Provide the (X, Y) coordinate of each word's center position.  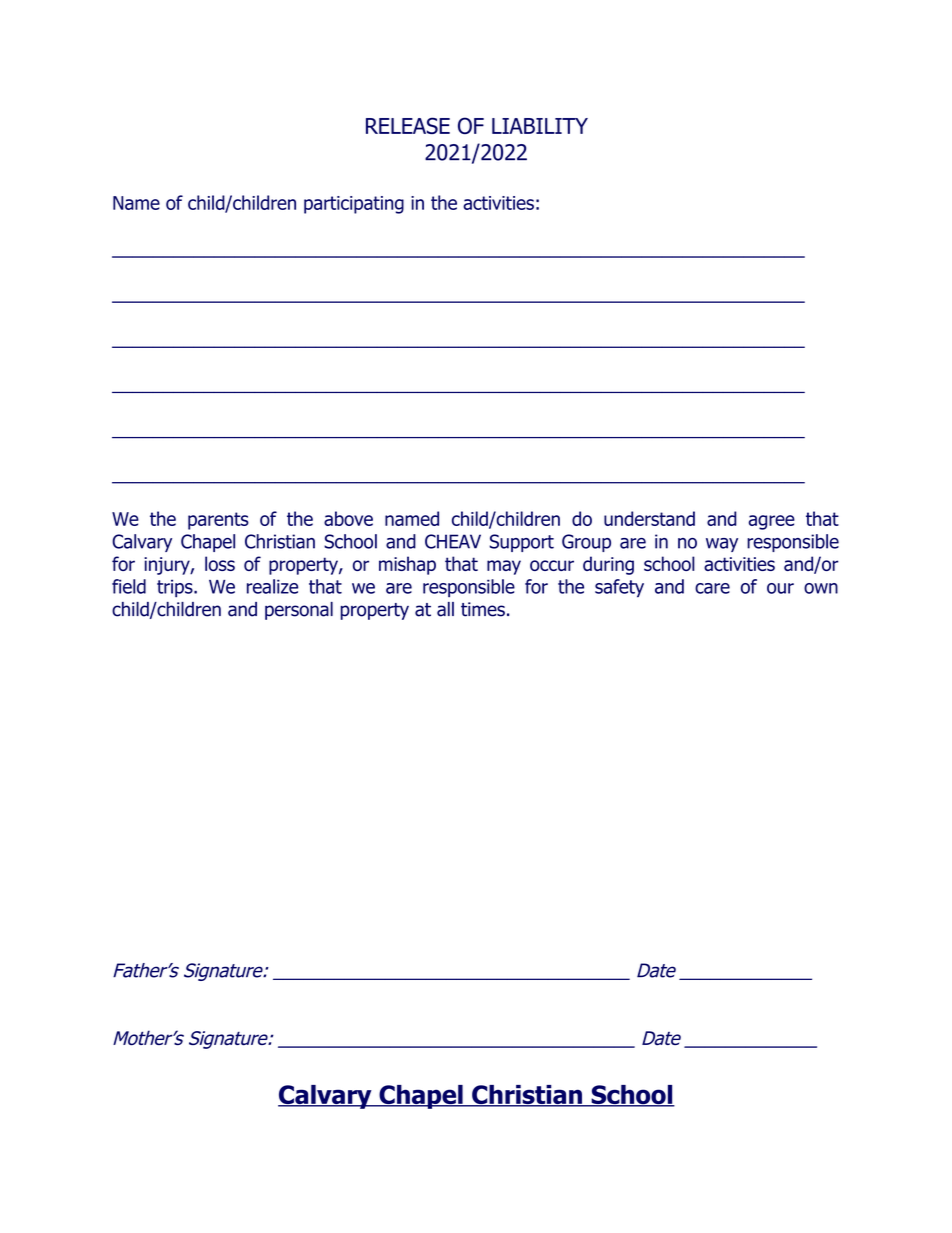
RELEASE (408, 125)
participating (354, 205)
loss (220, 563)
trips (176, 588)
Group (586, 543)
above (348, 518)
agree (772, 522)
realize (272, 586)
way (722, 545)
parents (218, 521)
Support (521, 543)
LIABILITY (540, 126)
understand (649, 518)
